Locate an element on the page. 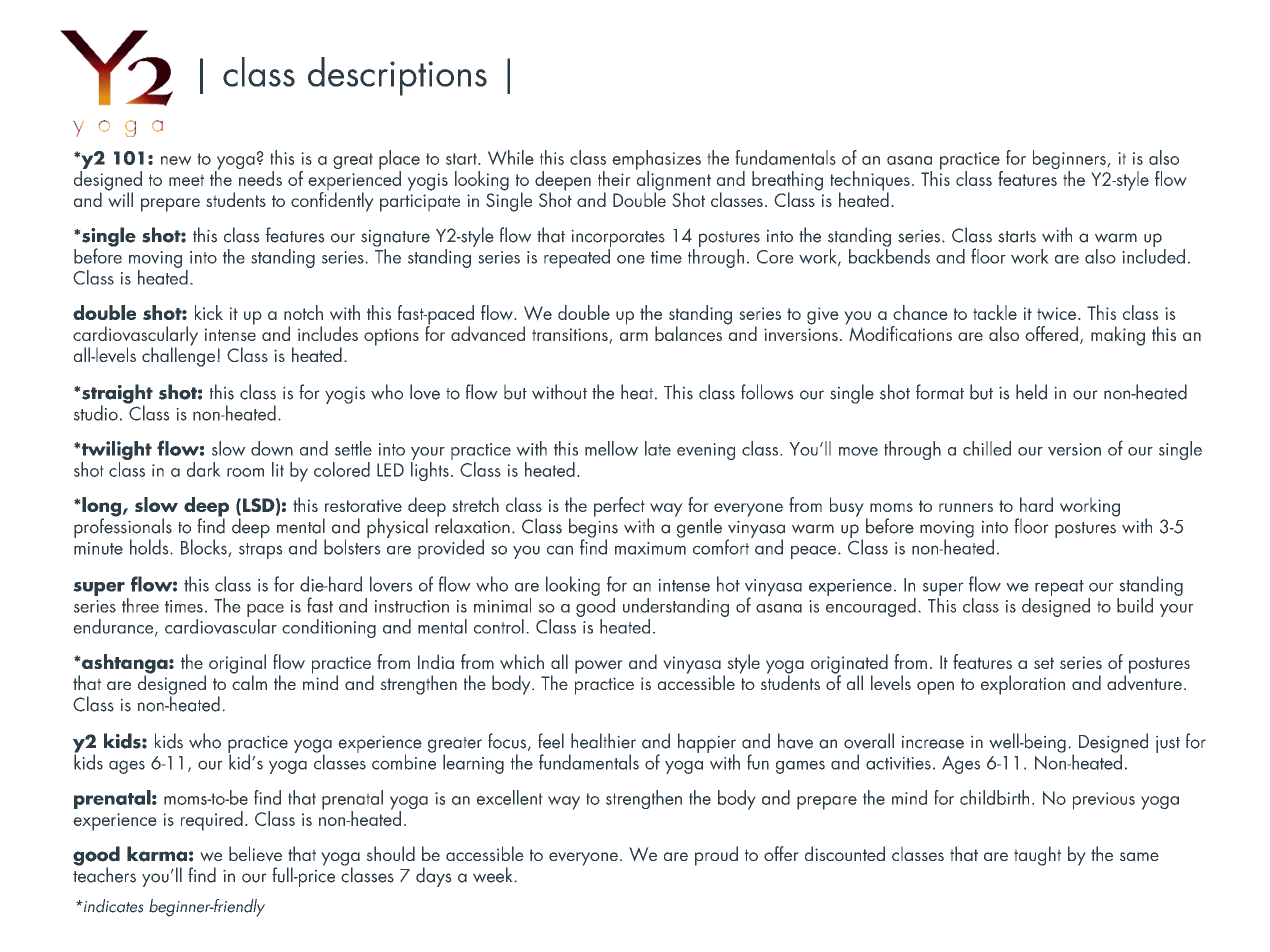 This document has height=952, width=1270. calm is located at coordinates (249, 681).
